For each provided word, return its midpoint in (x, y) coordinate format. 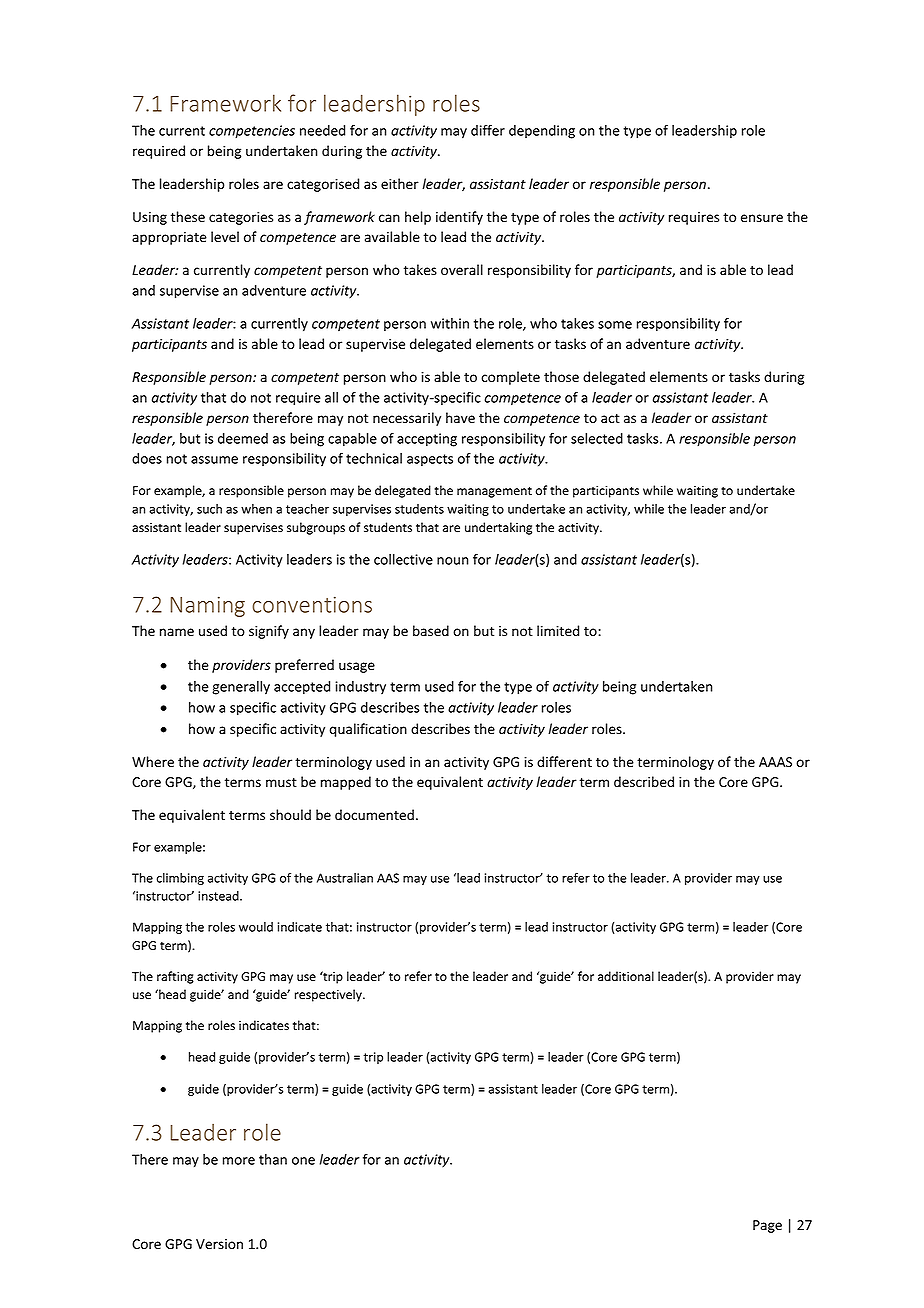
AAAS (775, 762)
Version (219, 1244)
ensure (762, 218)
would (256, 927)
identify (459, 218)
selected (597, 438)
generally (241, 688)
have (460, 417)
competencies (252, 132)
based (431, 631)
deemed (243, 438)
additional (626, 976)
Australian (345, 878)
